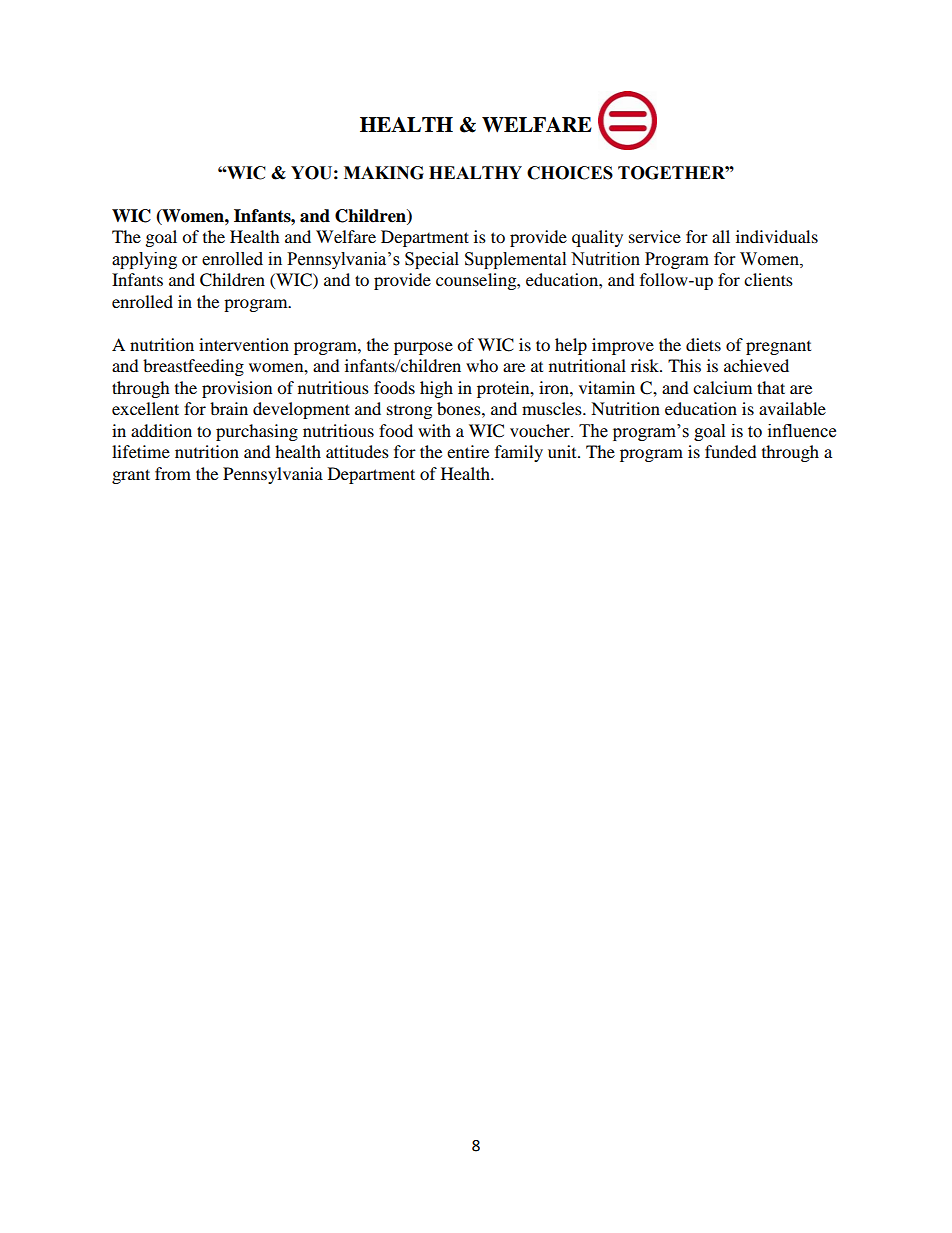  Describe the element at coordinates (468, 451) in the document. I see `entire` at that location.
